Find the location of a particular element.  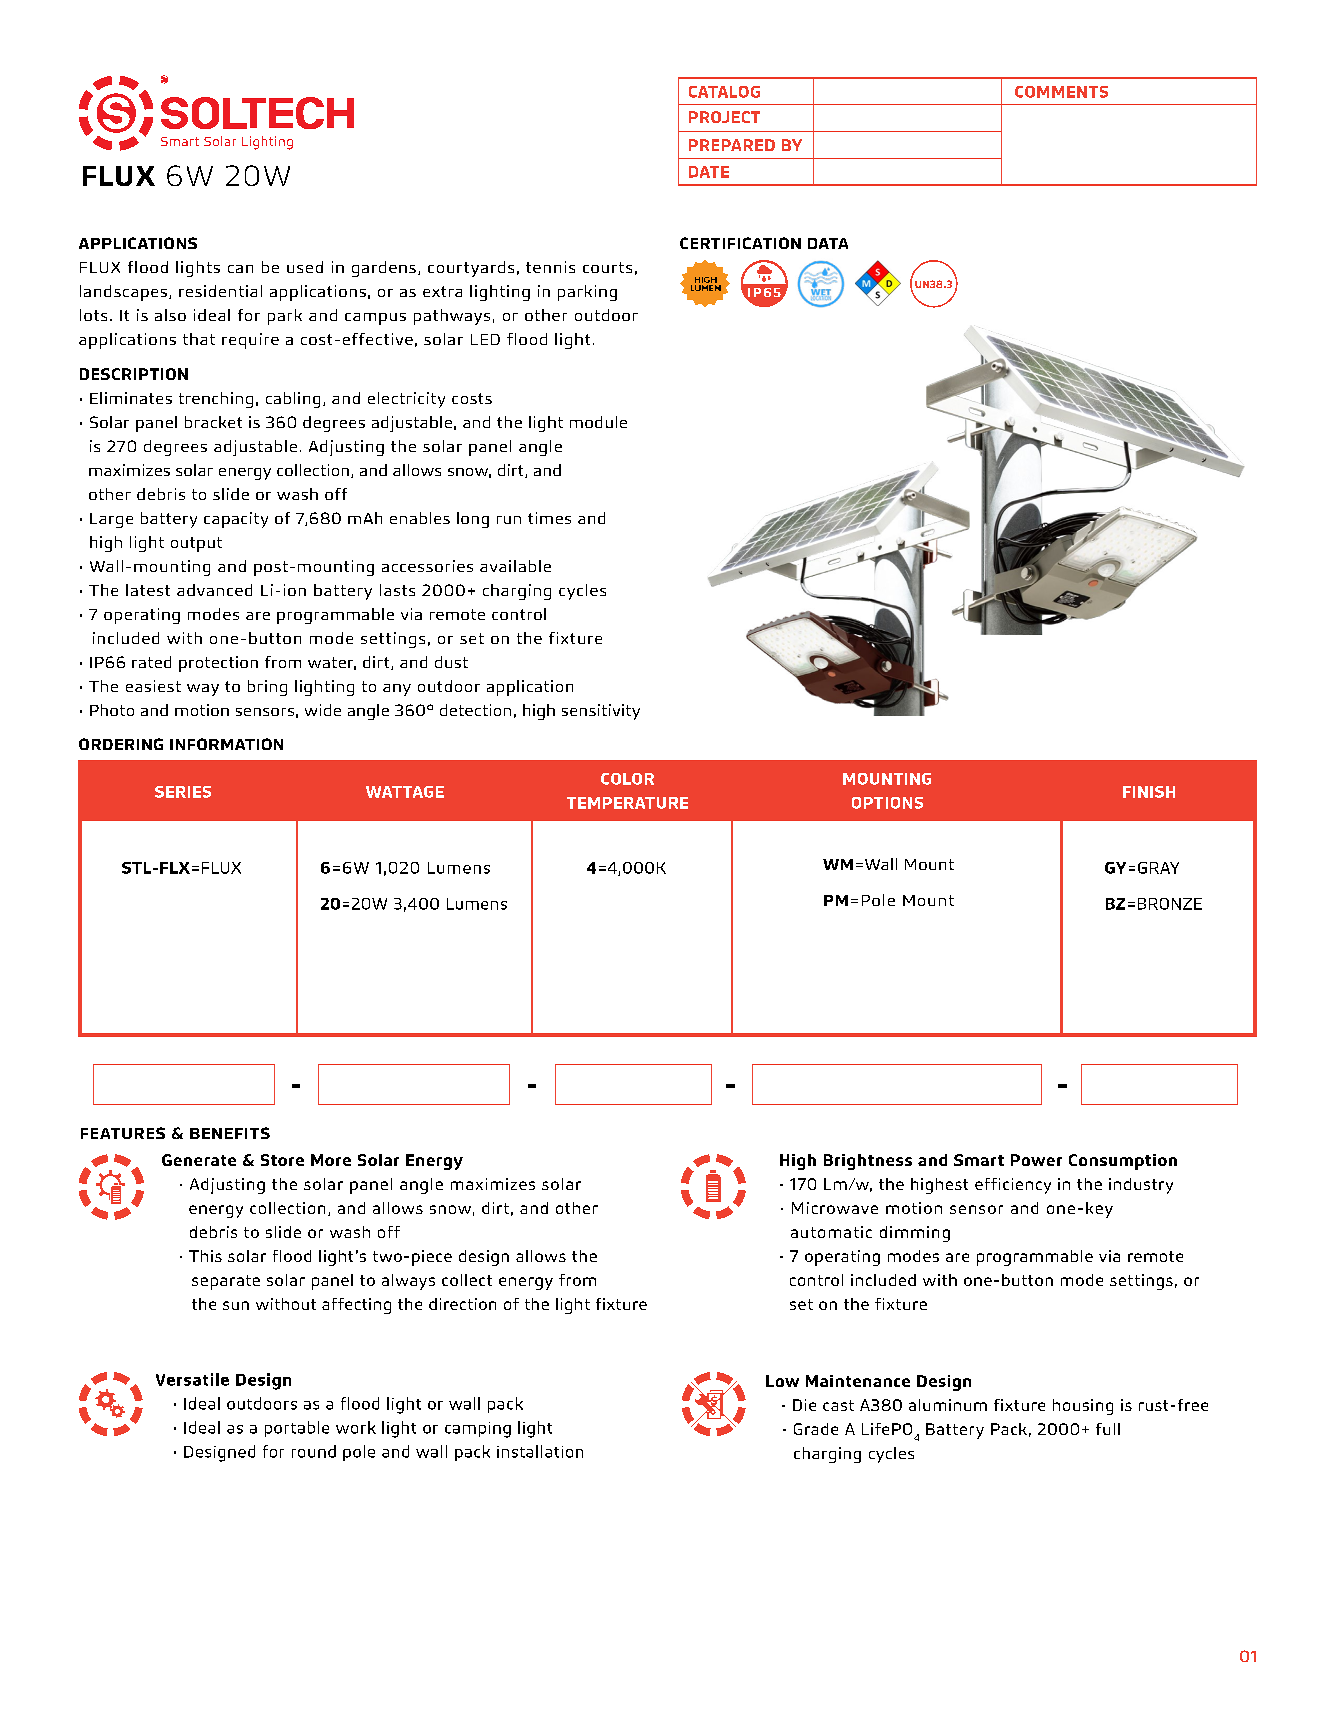

housing is located at coordinates (1083, 1407).
